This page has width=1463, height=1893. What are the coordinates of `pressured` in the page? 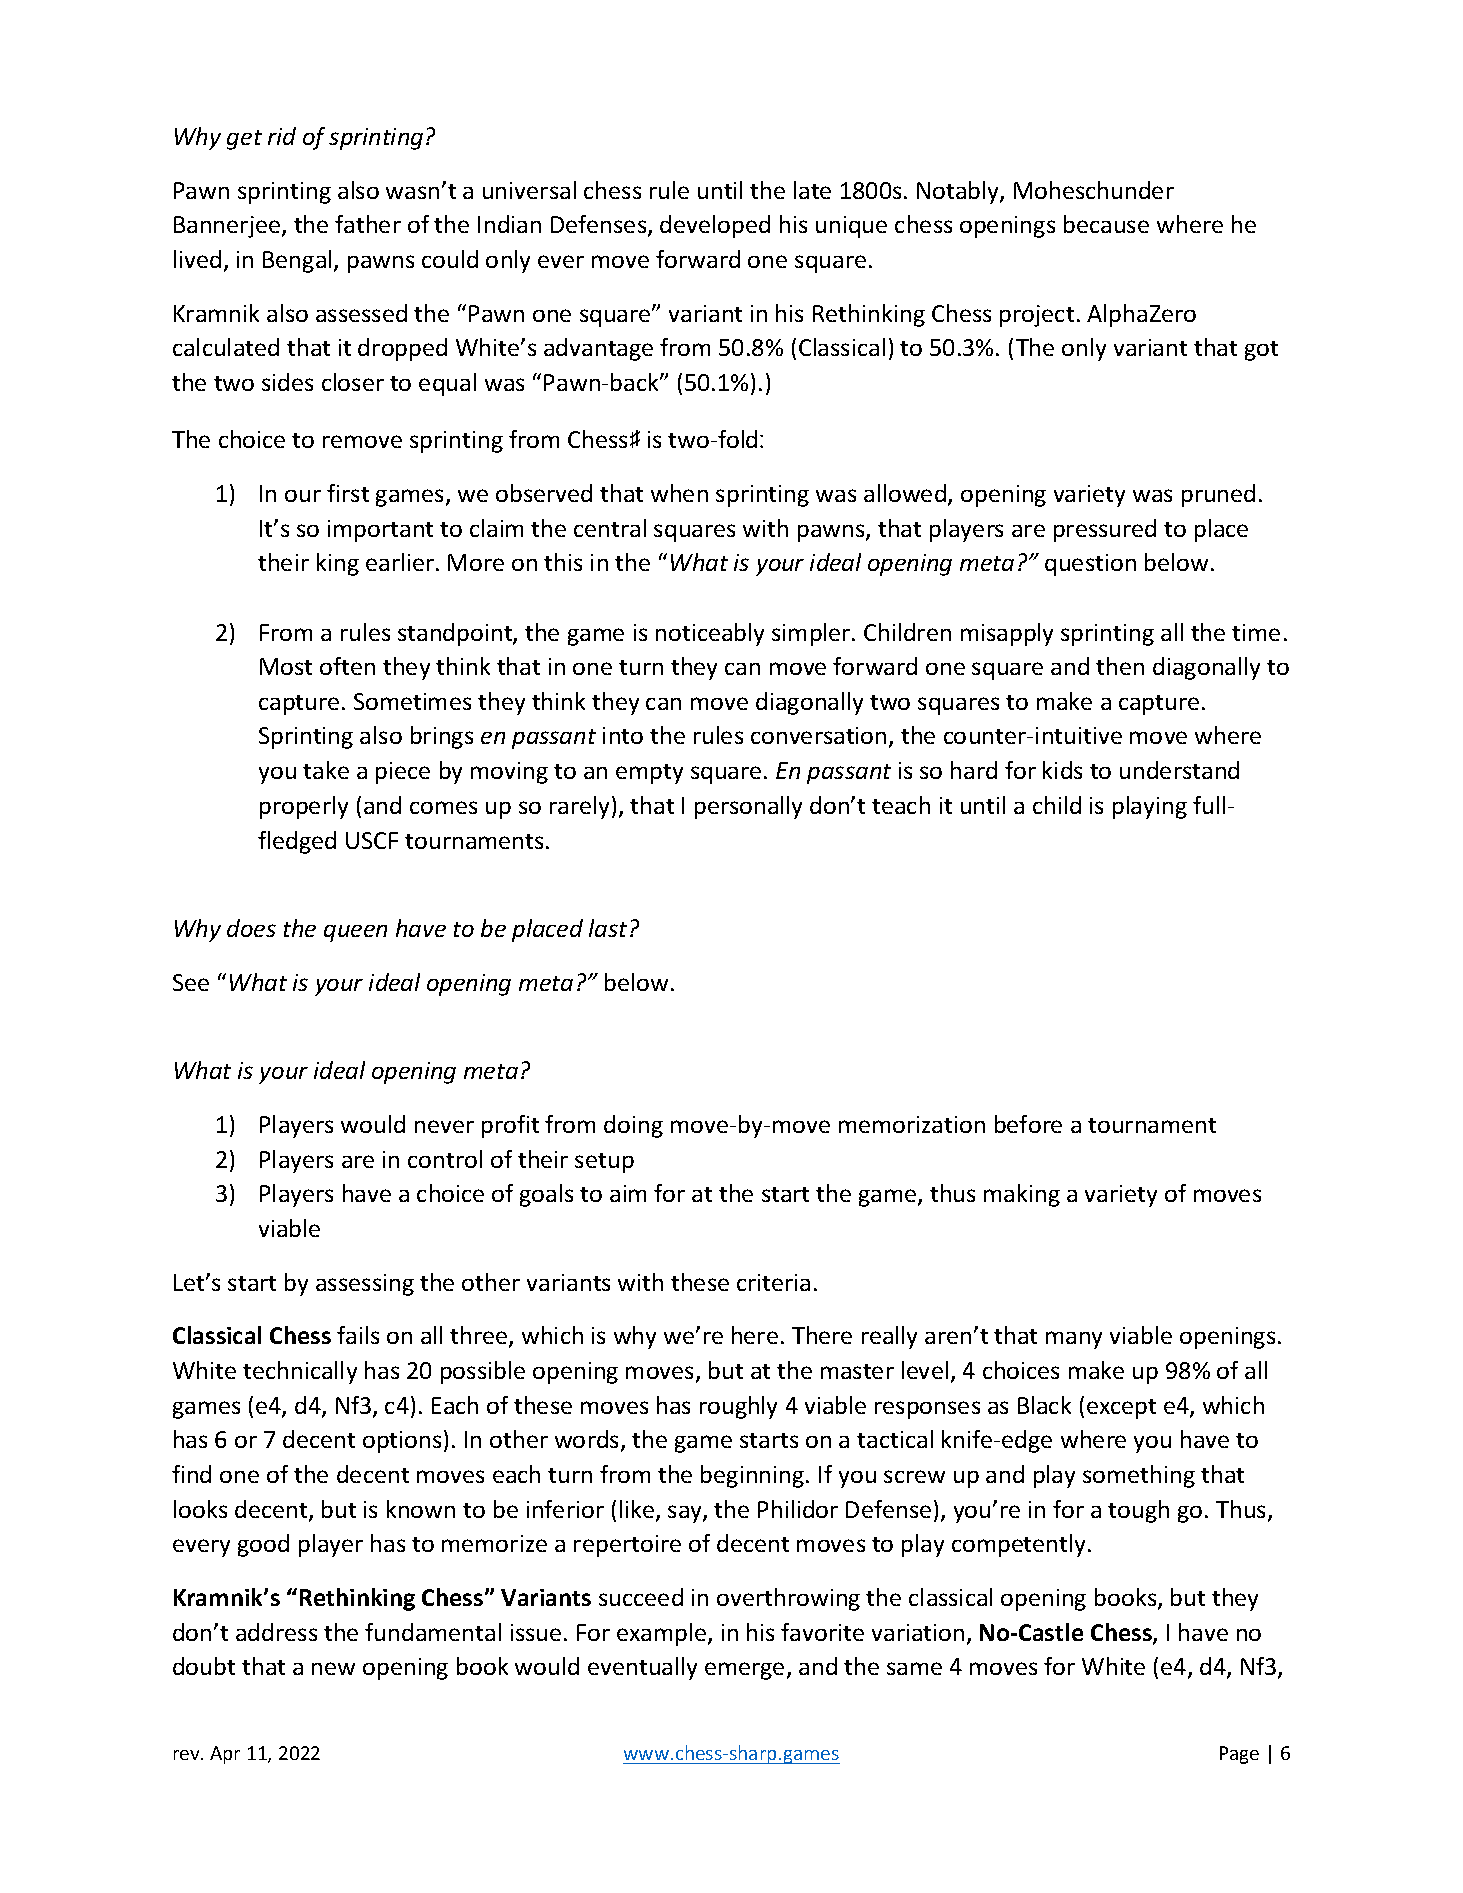 It's located at (1105, 530).
